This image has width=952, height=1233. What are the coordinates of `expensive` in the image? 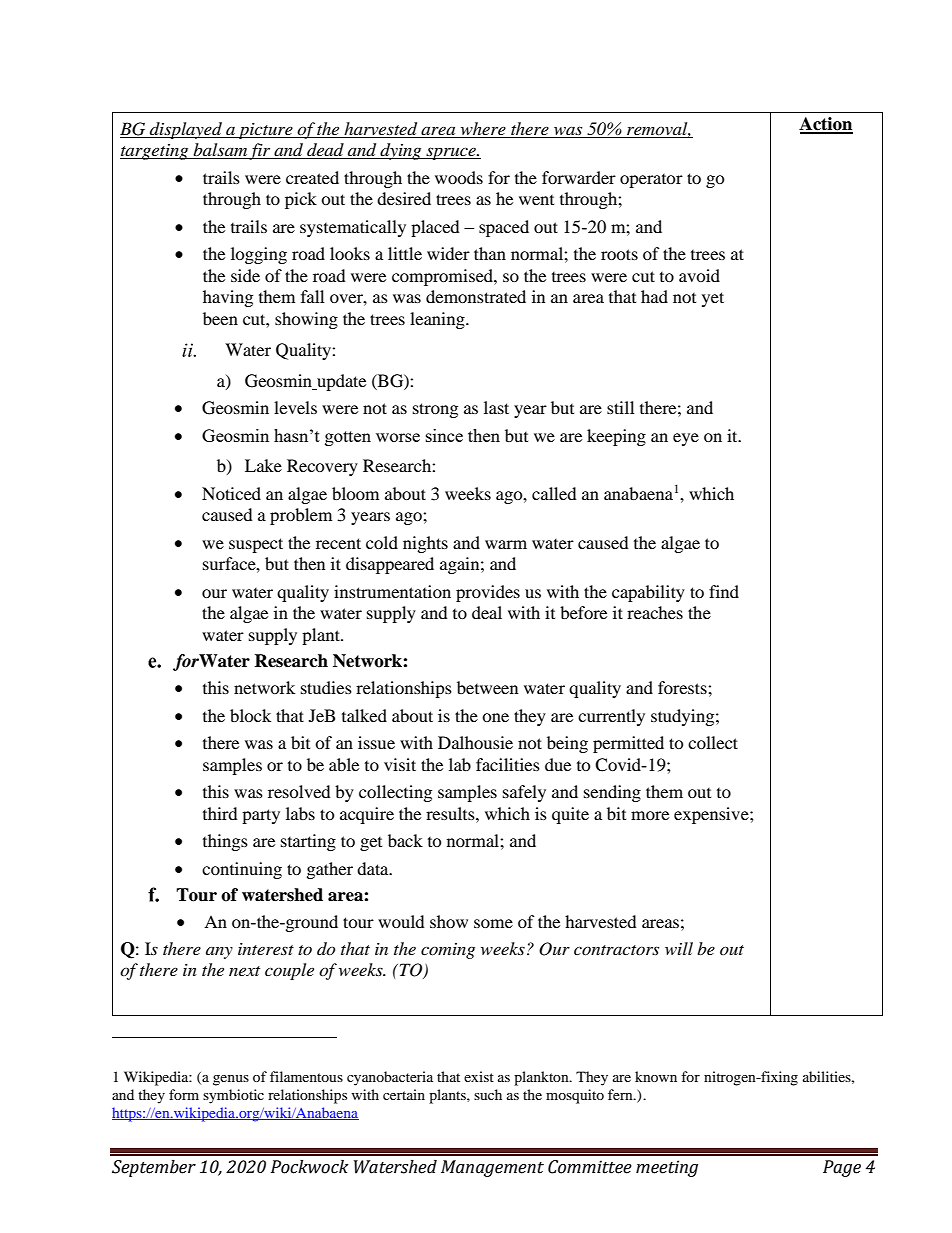 It's located at (712, 815).
